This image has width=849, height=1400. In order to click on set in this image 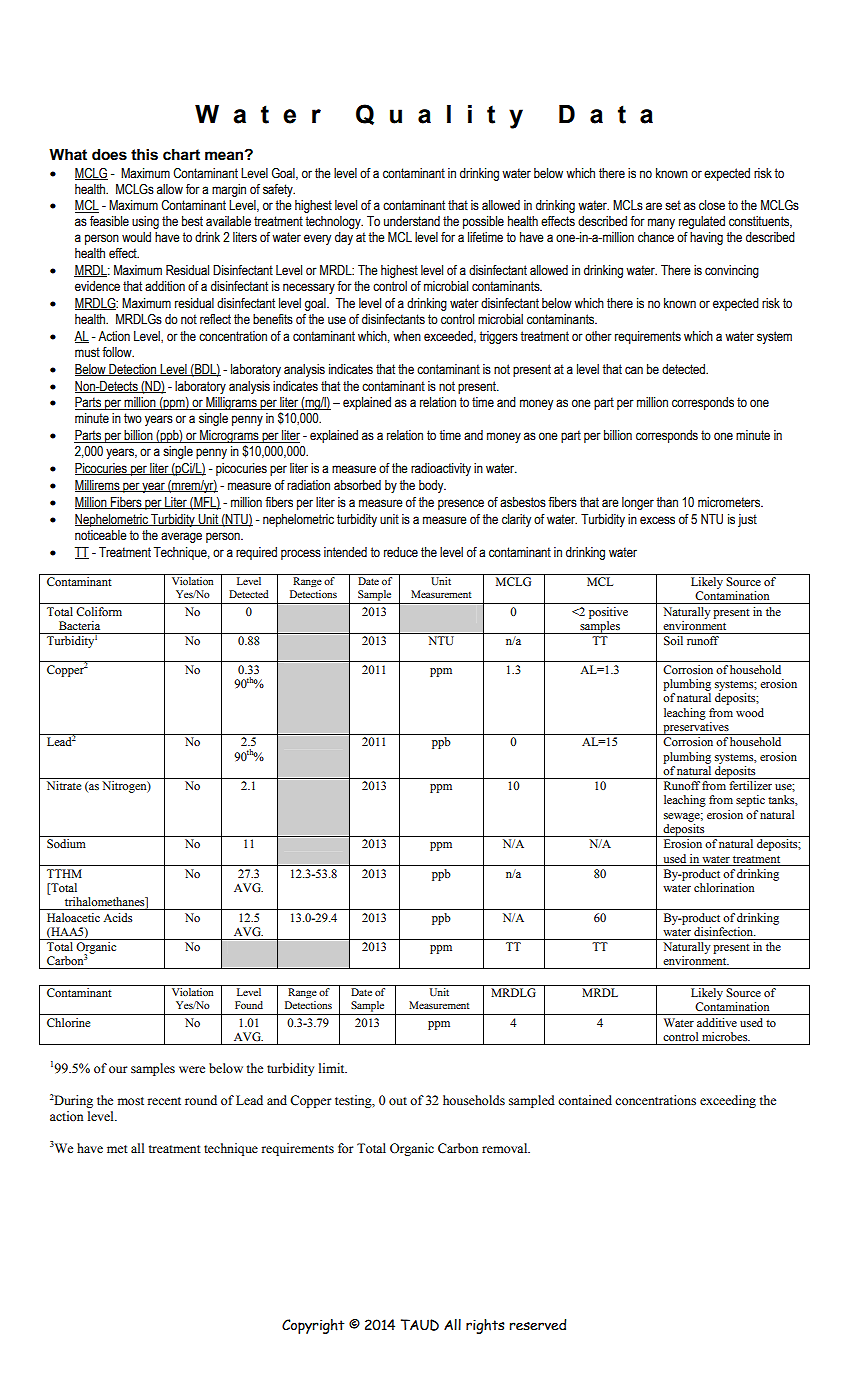, I will do `click(673, 205)`.
